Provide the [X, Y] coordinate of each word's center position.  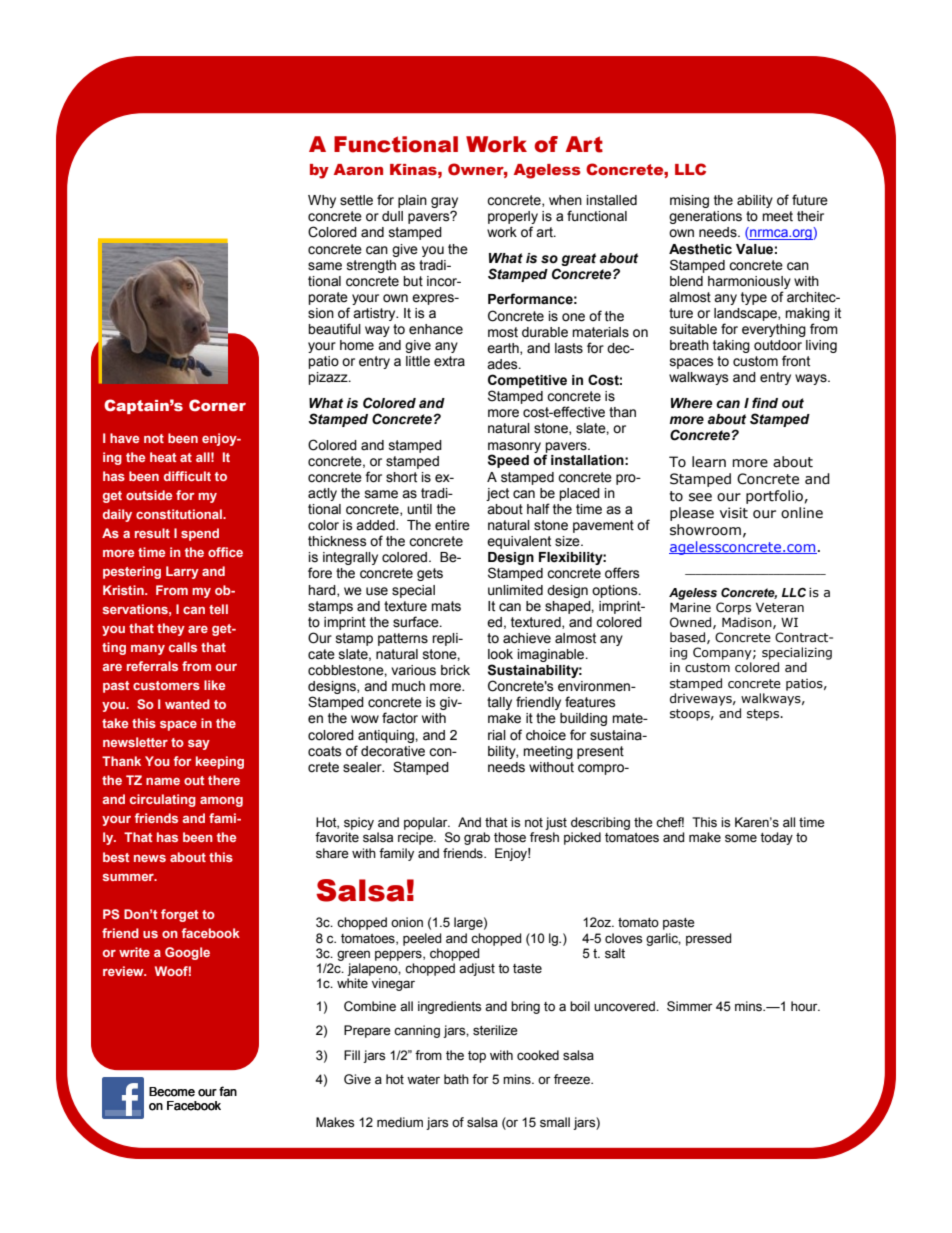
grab [477, 838]
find [765, 402]
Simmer [690, 1006]
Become [172, 1092]
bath [456, 1079]
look [500, 654]
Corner [217, 405]
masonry [514, 448]
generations [705, 217]
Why [322, 201]
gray [444, 204]
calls [183, 647]
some [741, 838]
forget [180, 915]
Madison [748, 623]
